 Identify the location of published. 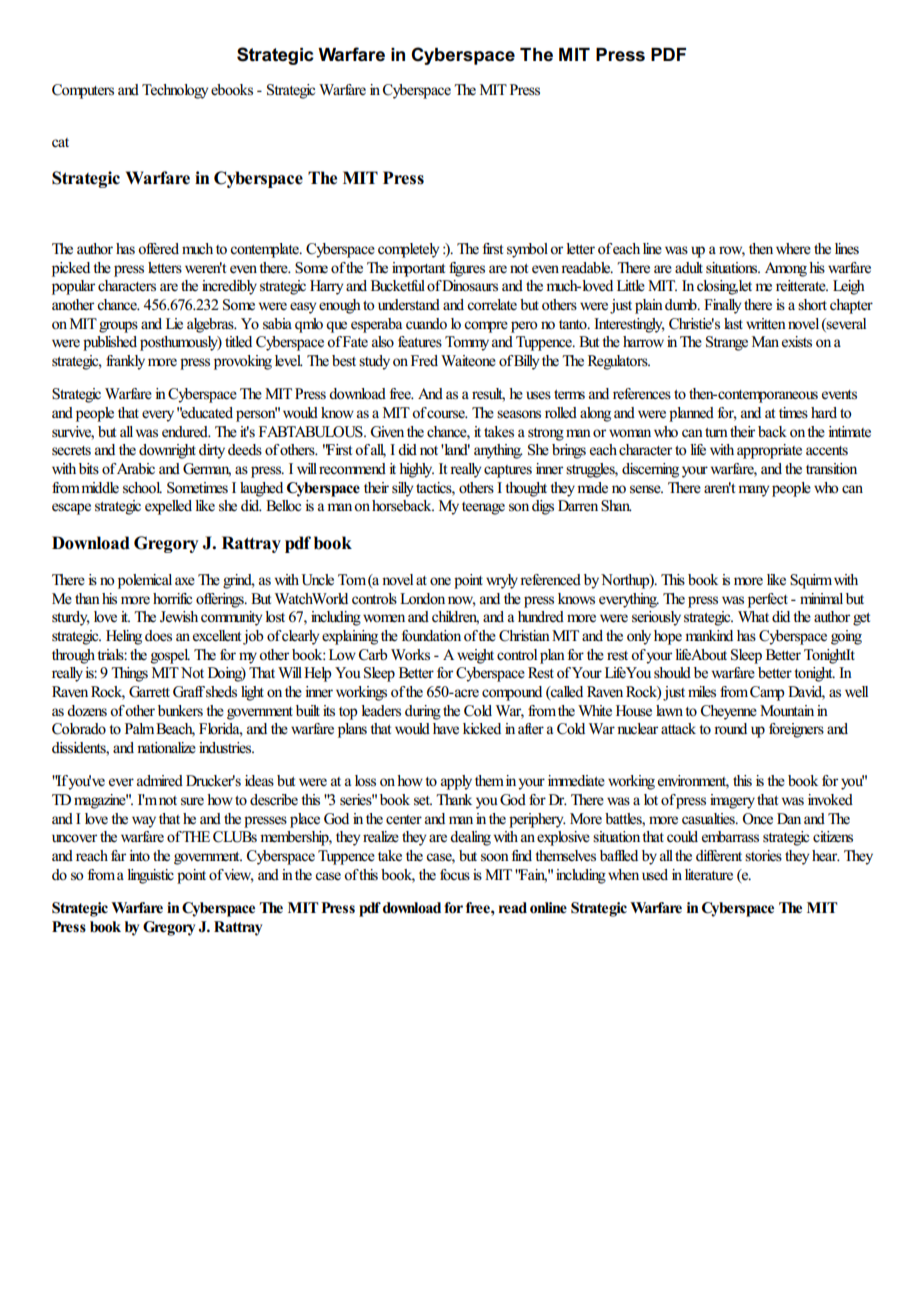
(110, 343).
